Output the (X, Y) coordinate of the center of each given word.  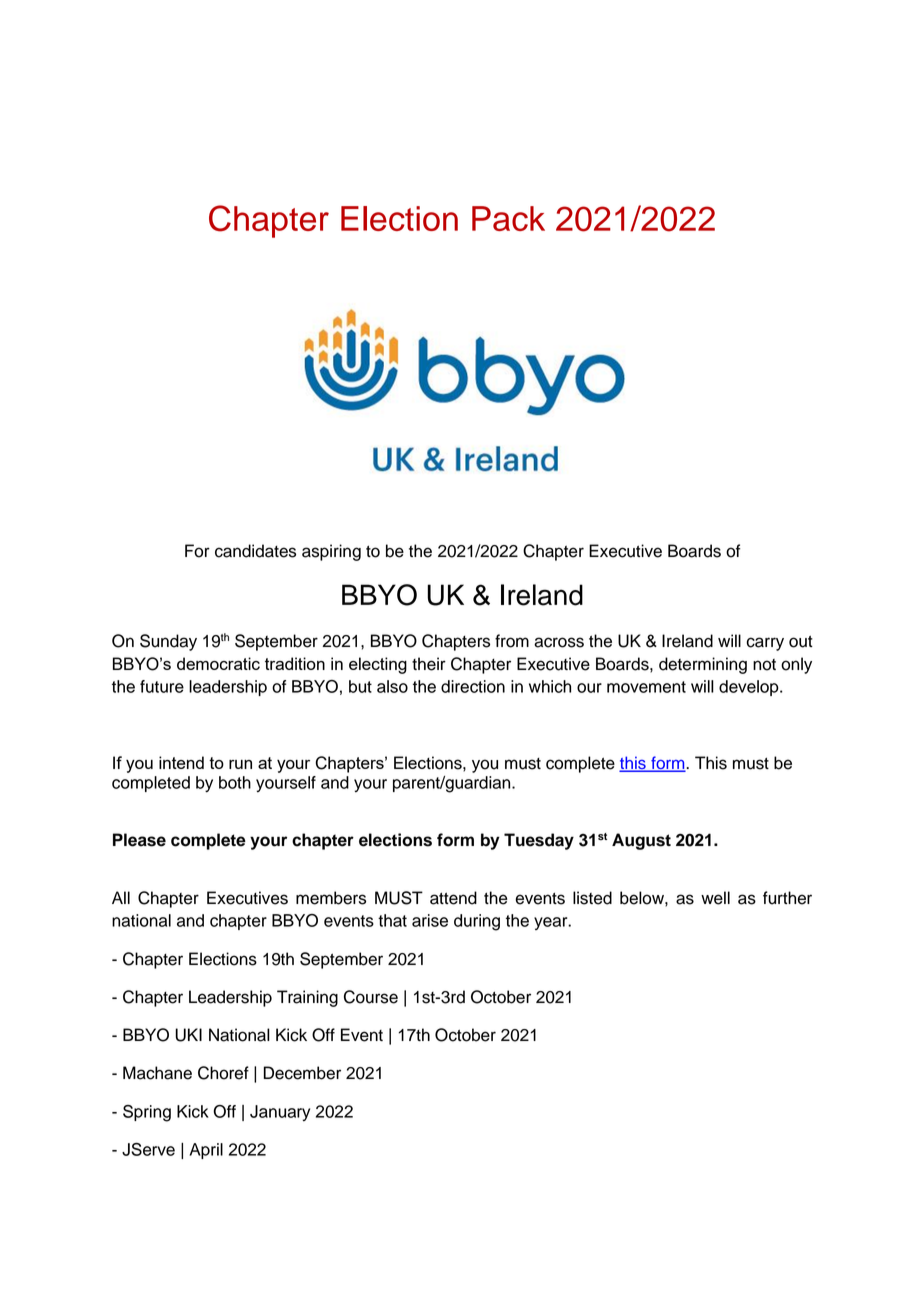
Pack (508, 218)
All (121, 897)
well (715, 898)
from (512, 641)
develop (750, 688)
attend (453, 898)
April (206, 1151)
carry (765, 644)
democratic (218, 663)
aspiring (331, 552)
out (801, 641)
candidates (255, 551)
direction (473, 686)
